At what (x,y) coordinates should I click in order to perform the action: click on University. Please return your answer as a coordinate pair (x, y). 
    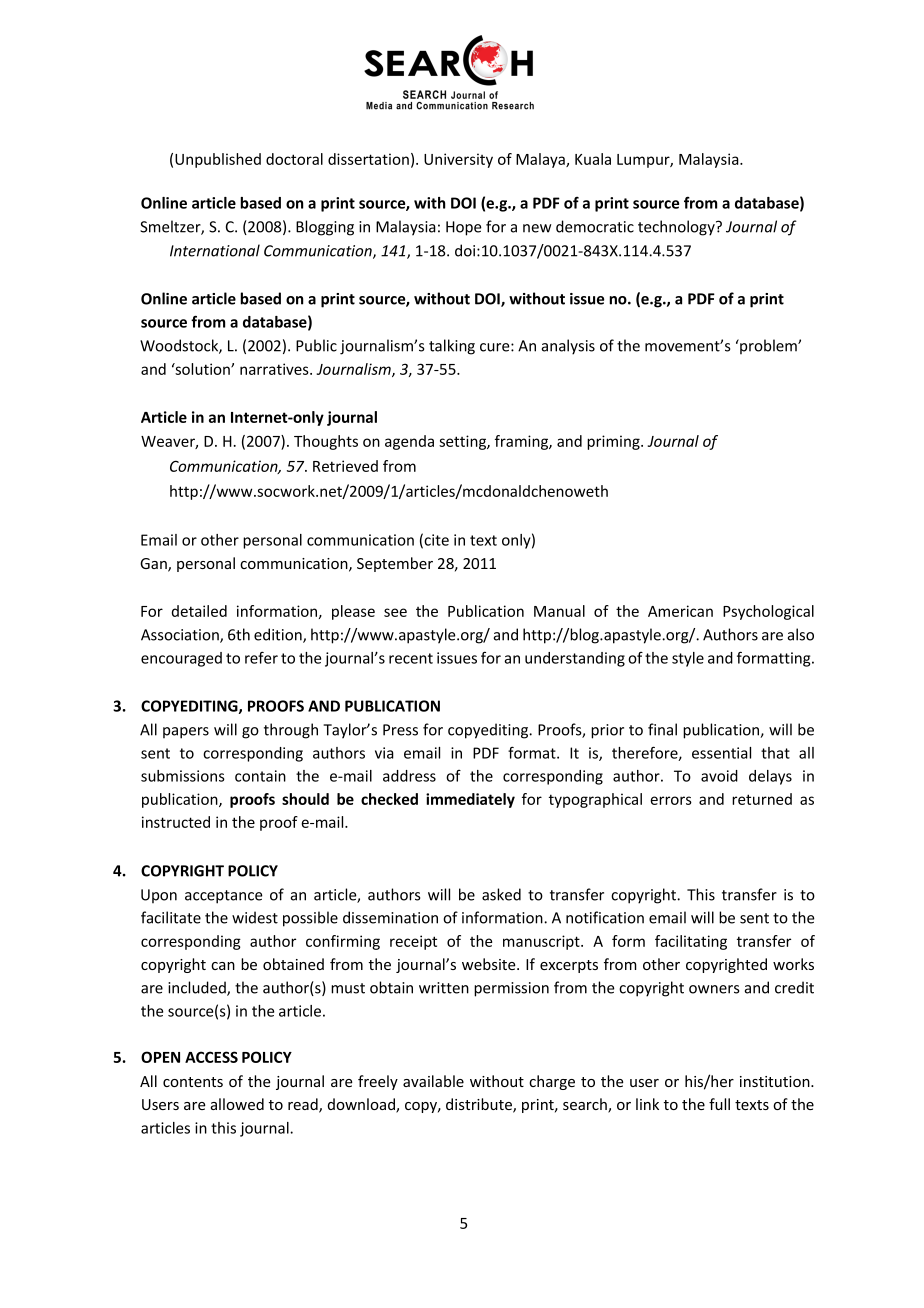
    Looking at the image, I should click on (458, 160).
